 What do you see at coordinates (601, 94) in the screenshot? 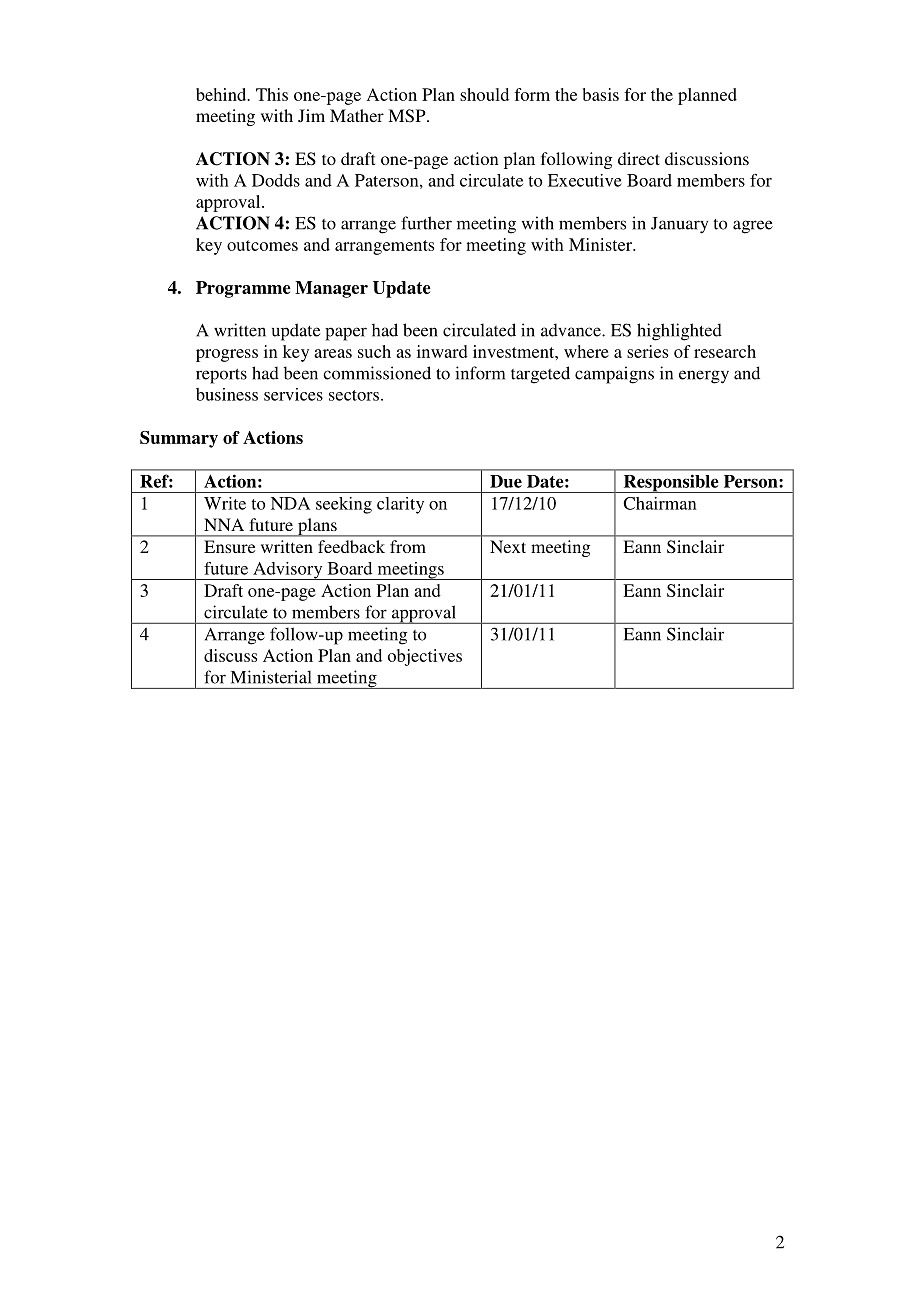
I see `basis` at bounding box center [601, 94].
